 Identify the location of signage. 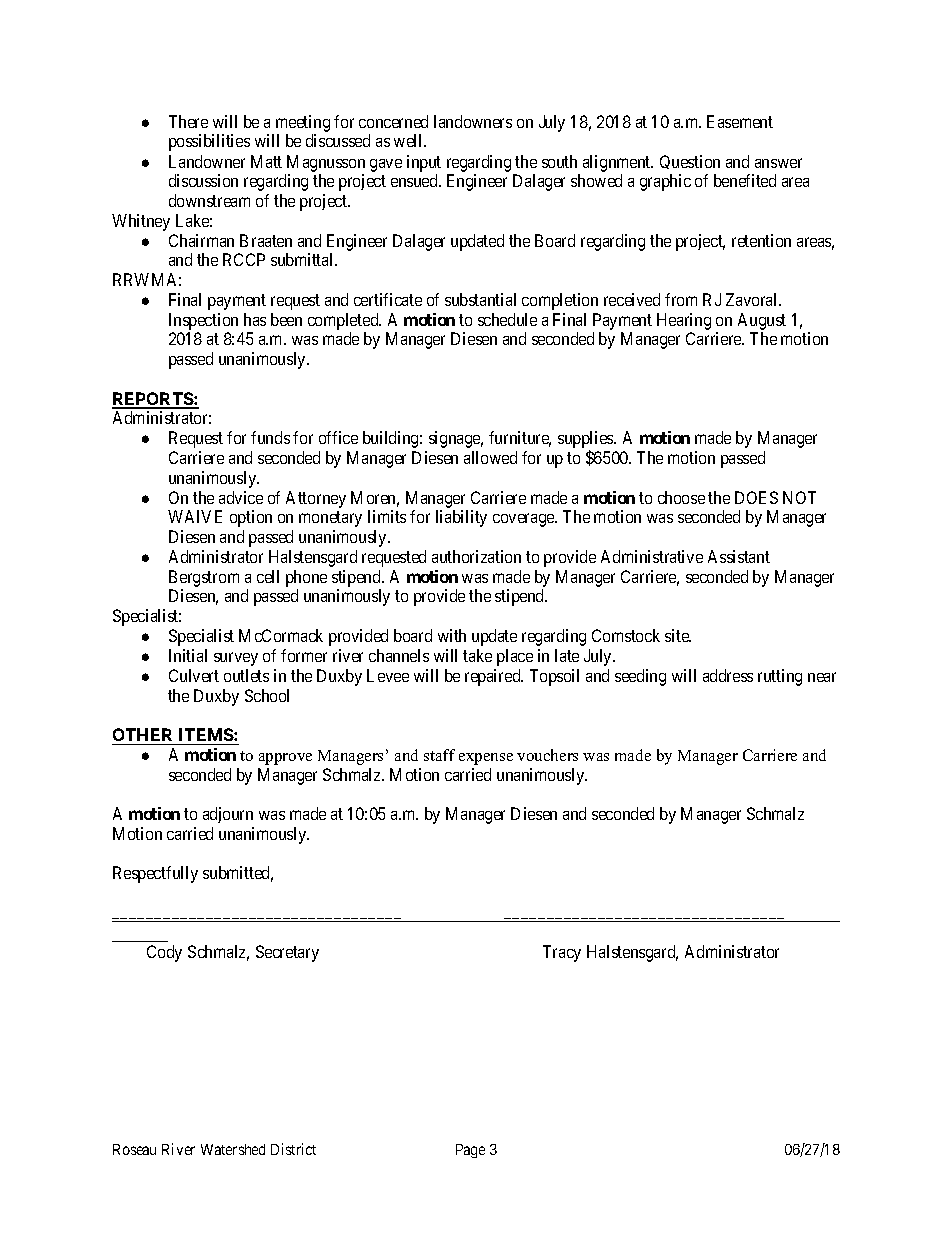
(456, 439).
